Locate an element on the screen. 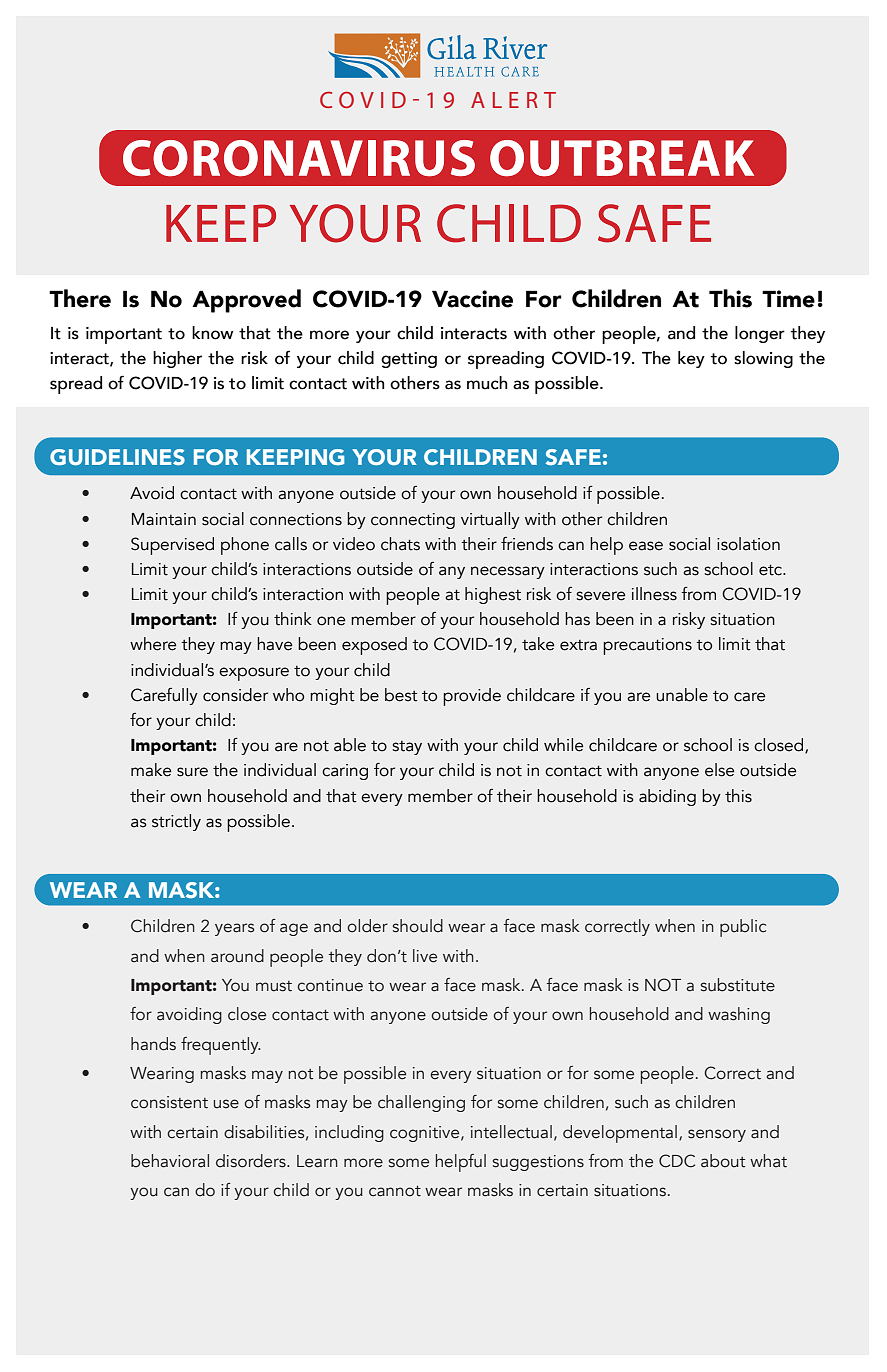  cognitive is located at coordinates (426, 1134).
